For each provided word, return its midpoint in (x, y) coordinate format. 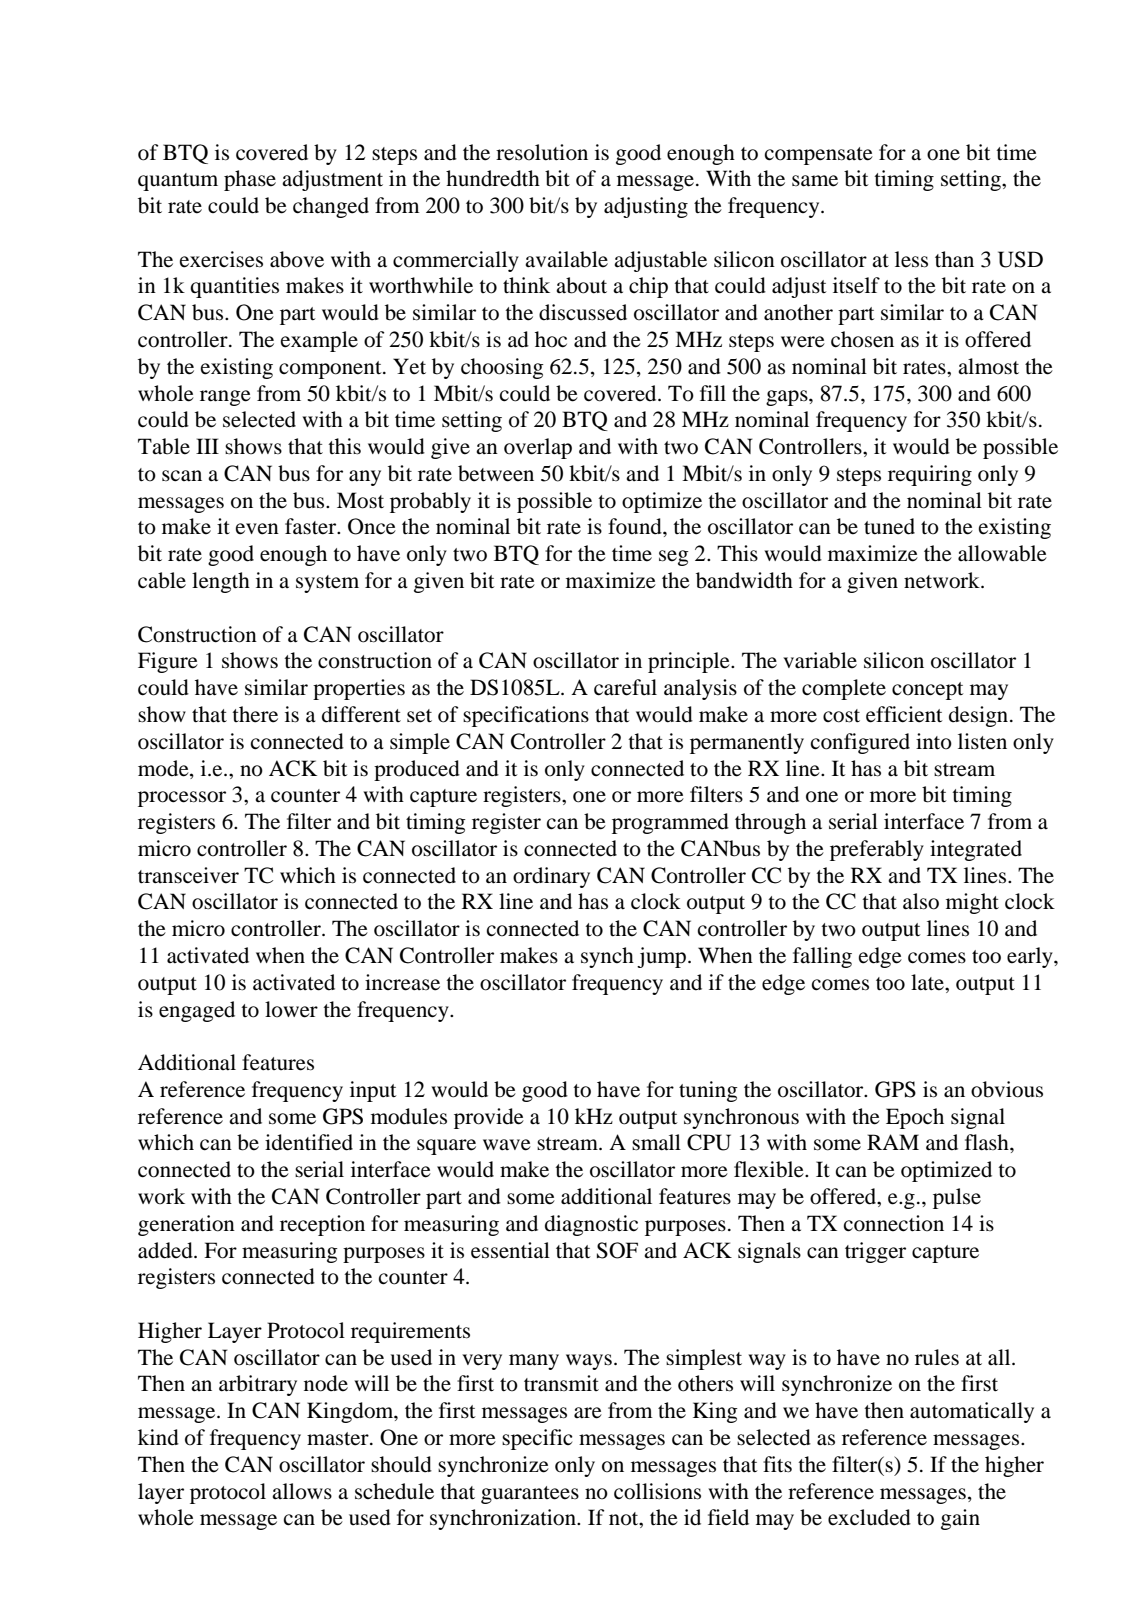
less (911, 259)
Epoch (915, 1118)
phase (250, 180)
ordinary (551, 877)
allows (302, 1491)
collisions (657, 1491)
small (656, 1142)
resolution (542, 152)
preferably (877, 850)
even (257, 529)
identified (309, 1142)
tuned (889, 526)
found (636, 526)
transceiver (188, 875)
